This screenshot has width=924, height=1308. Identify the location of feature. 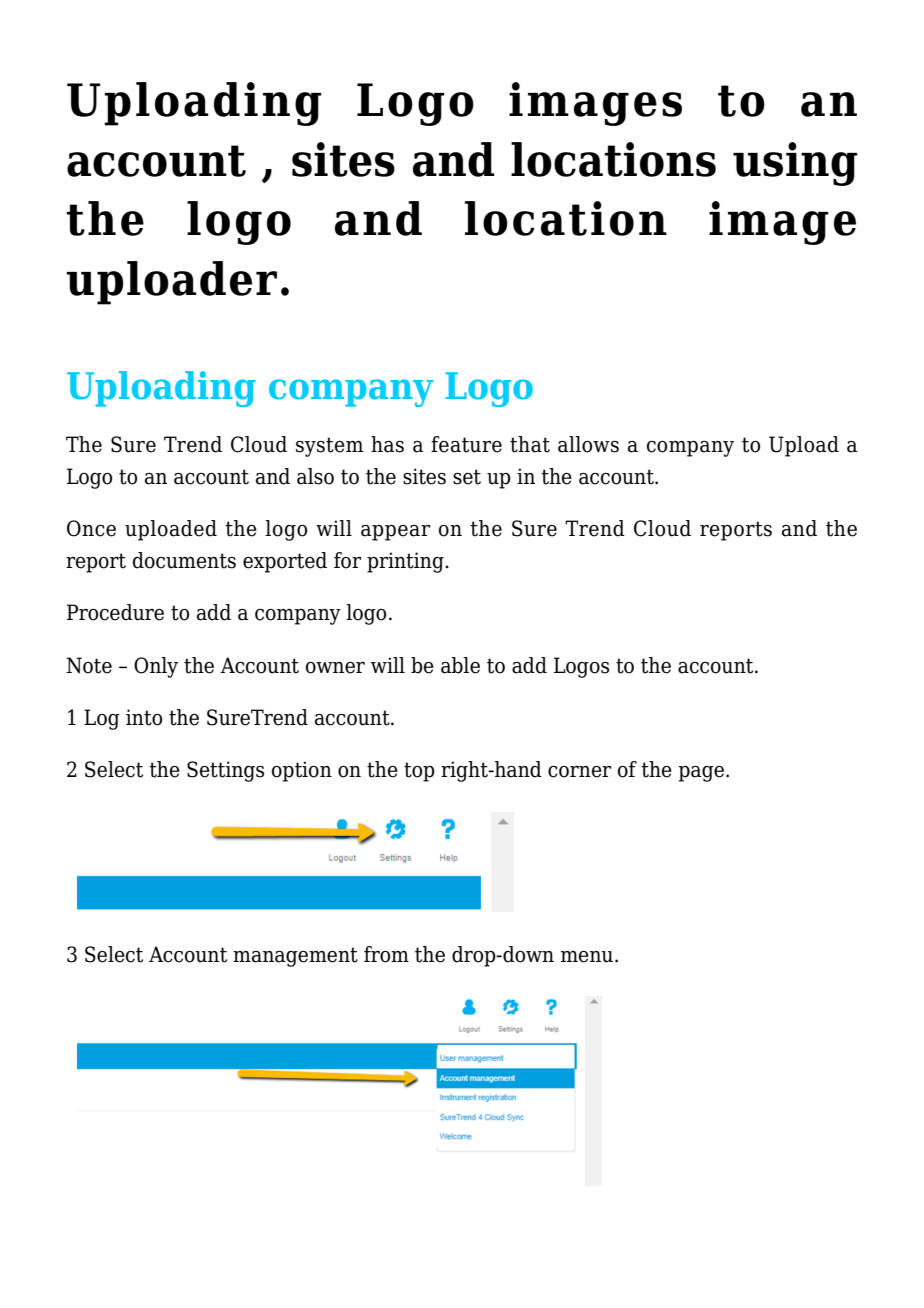
(466, 444).
